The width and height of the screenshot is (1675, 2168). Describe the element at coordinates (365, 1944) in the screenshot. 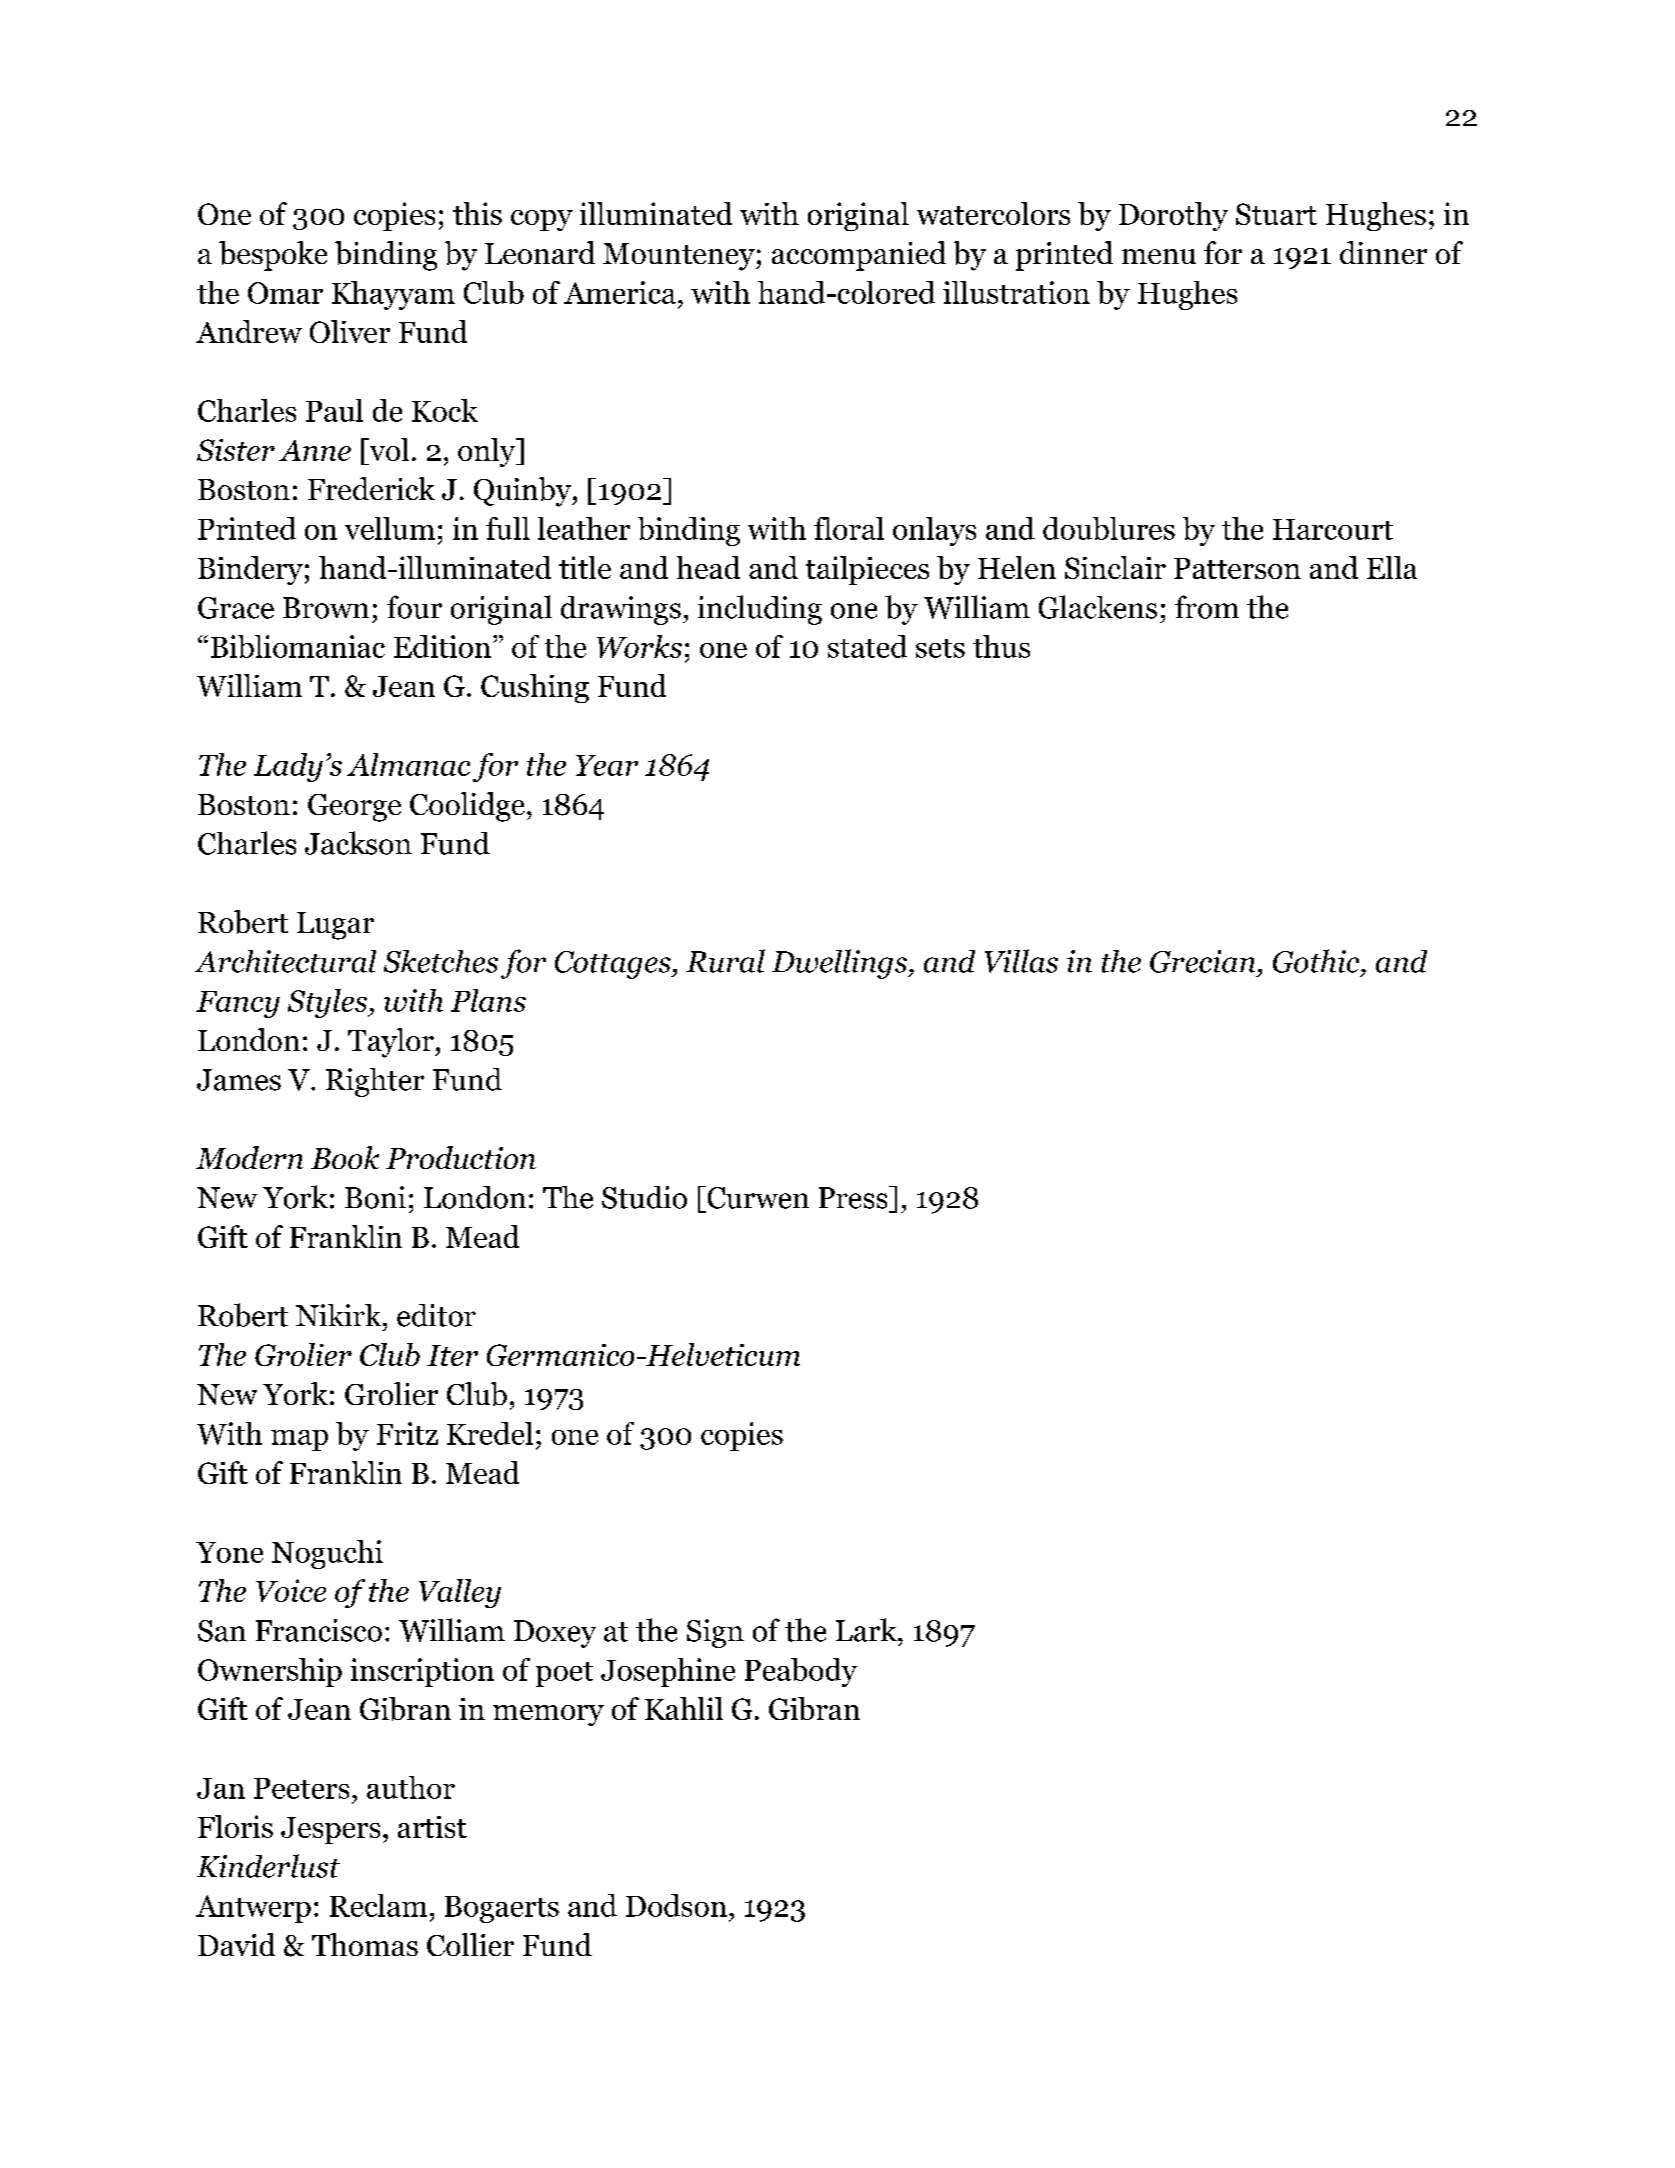

I see `Thomas` at that location.
